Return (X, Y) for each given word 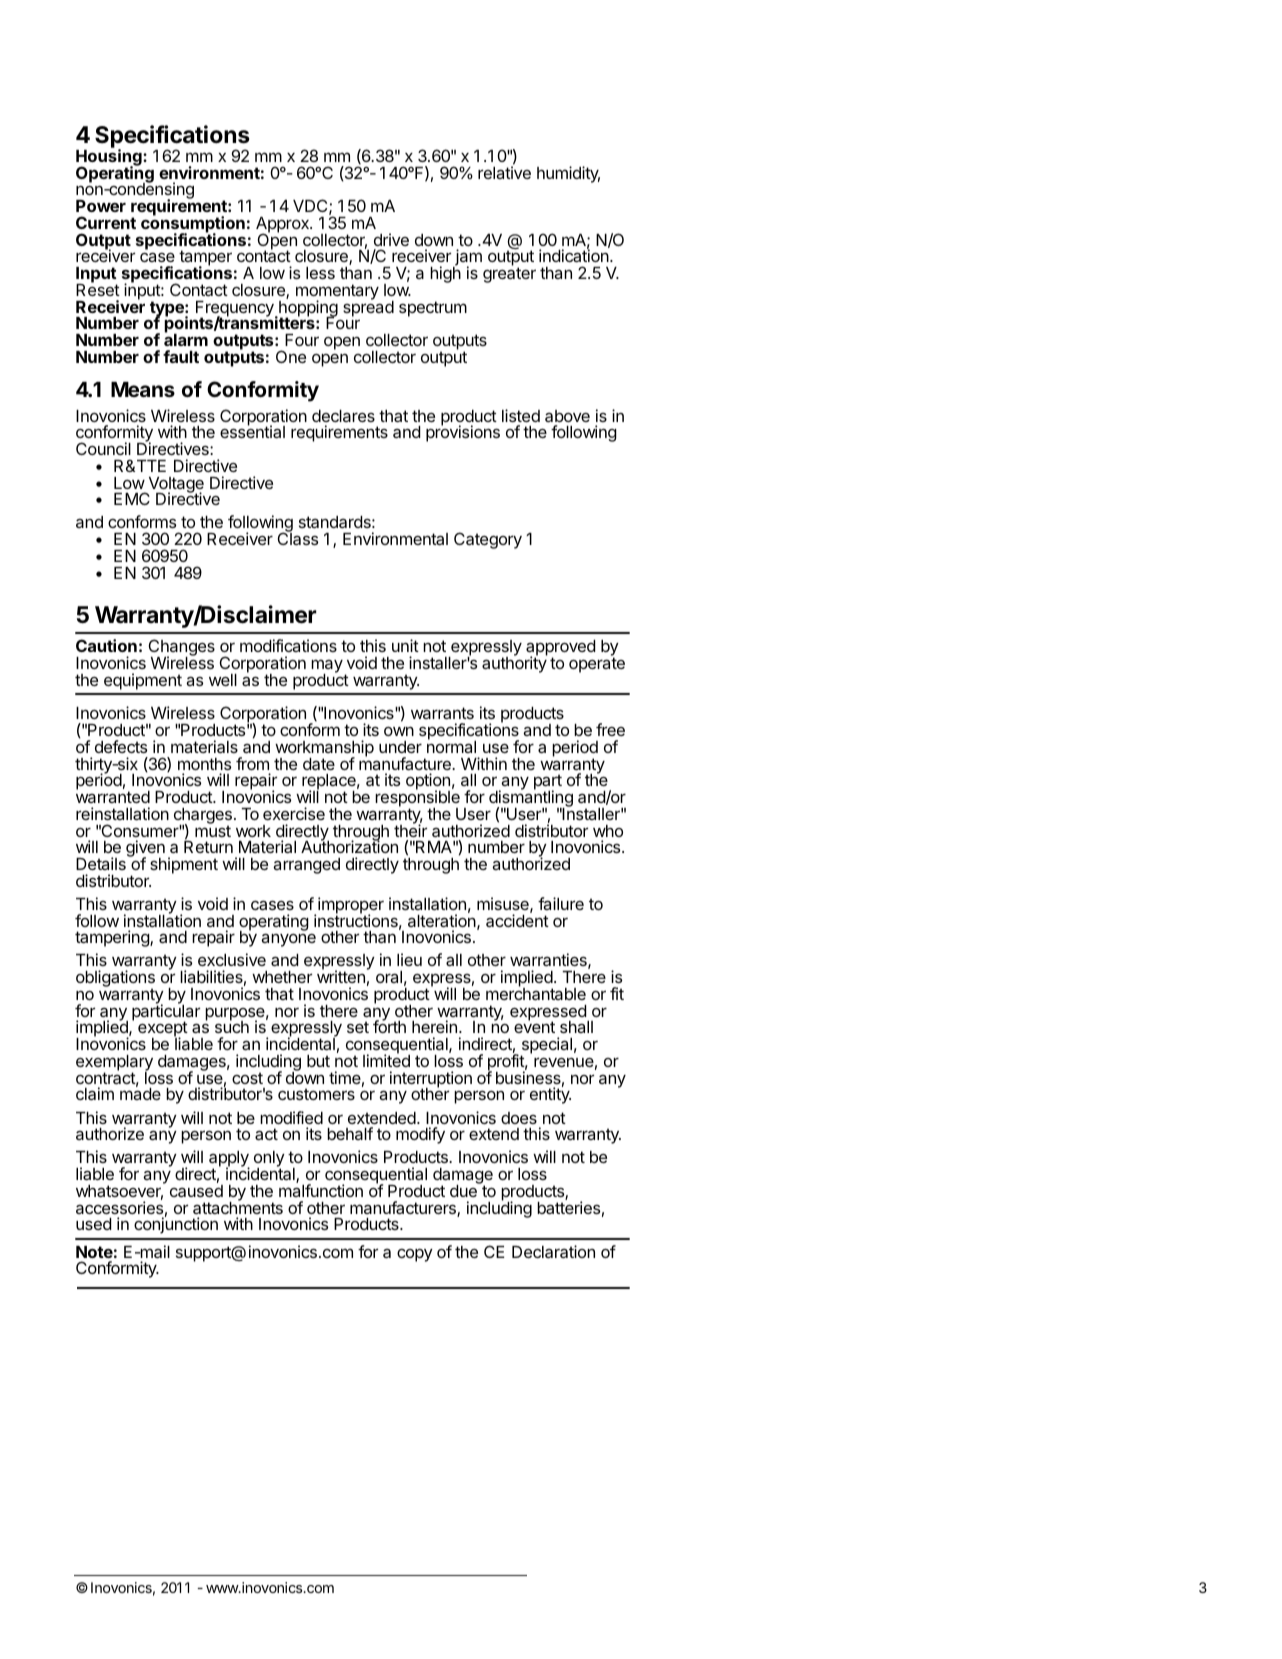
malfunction (321, 1190)
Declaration (553, 1251)
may (327, 667)
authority (514, 664)
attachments (238, 1207)
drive (391, 239)
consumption (193, 225)
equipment (143, 681)
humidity (568, 174)
